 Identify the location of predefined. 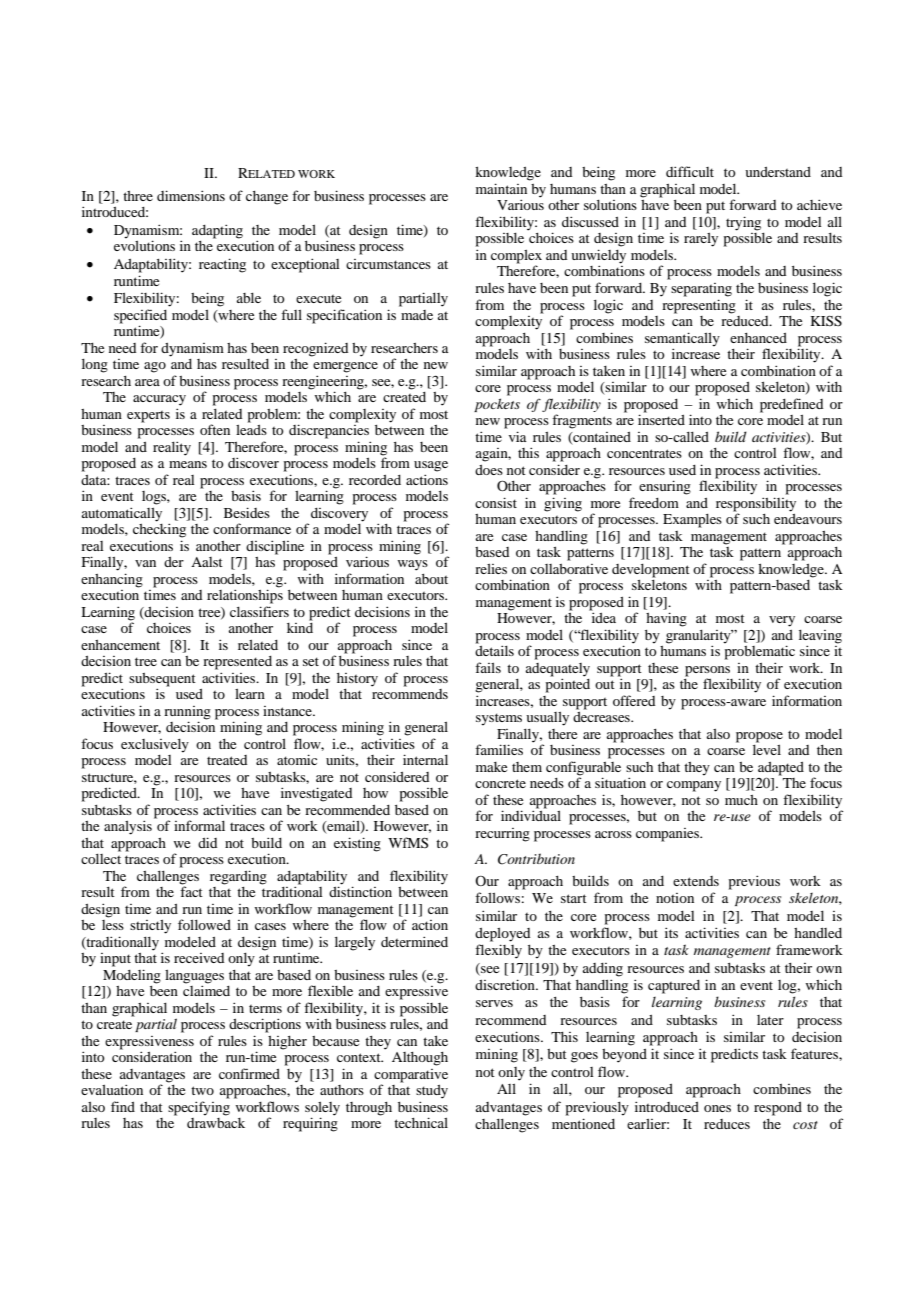
(791, 405).
